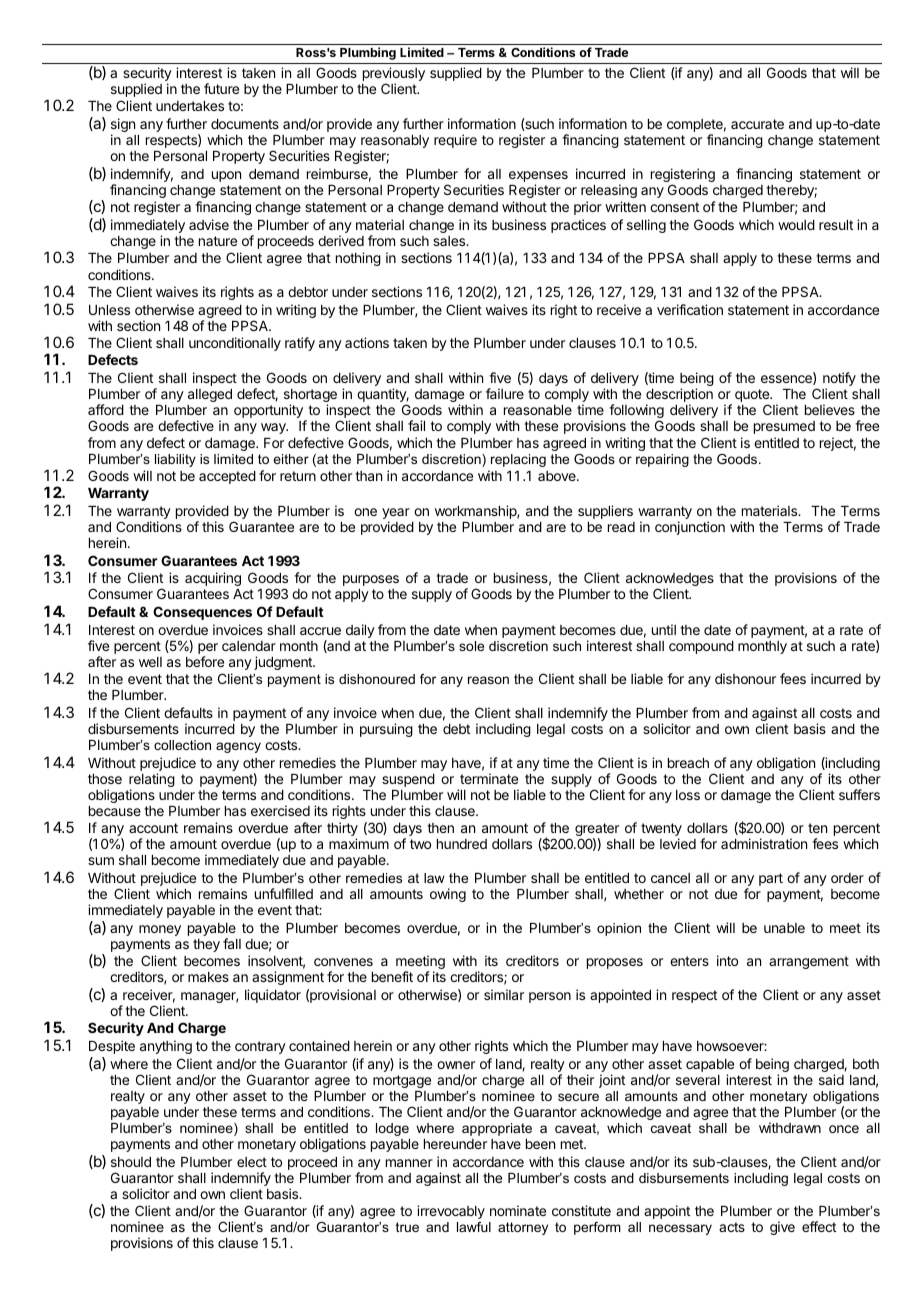  I want to click on before, so click(205, 661).
